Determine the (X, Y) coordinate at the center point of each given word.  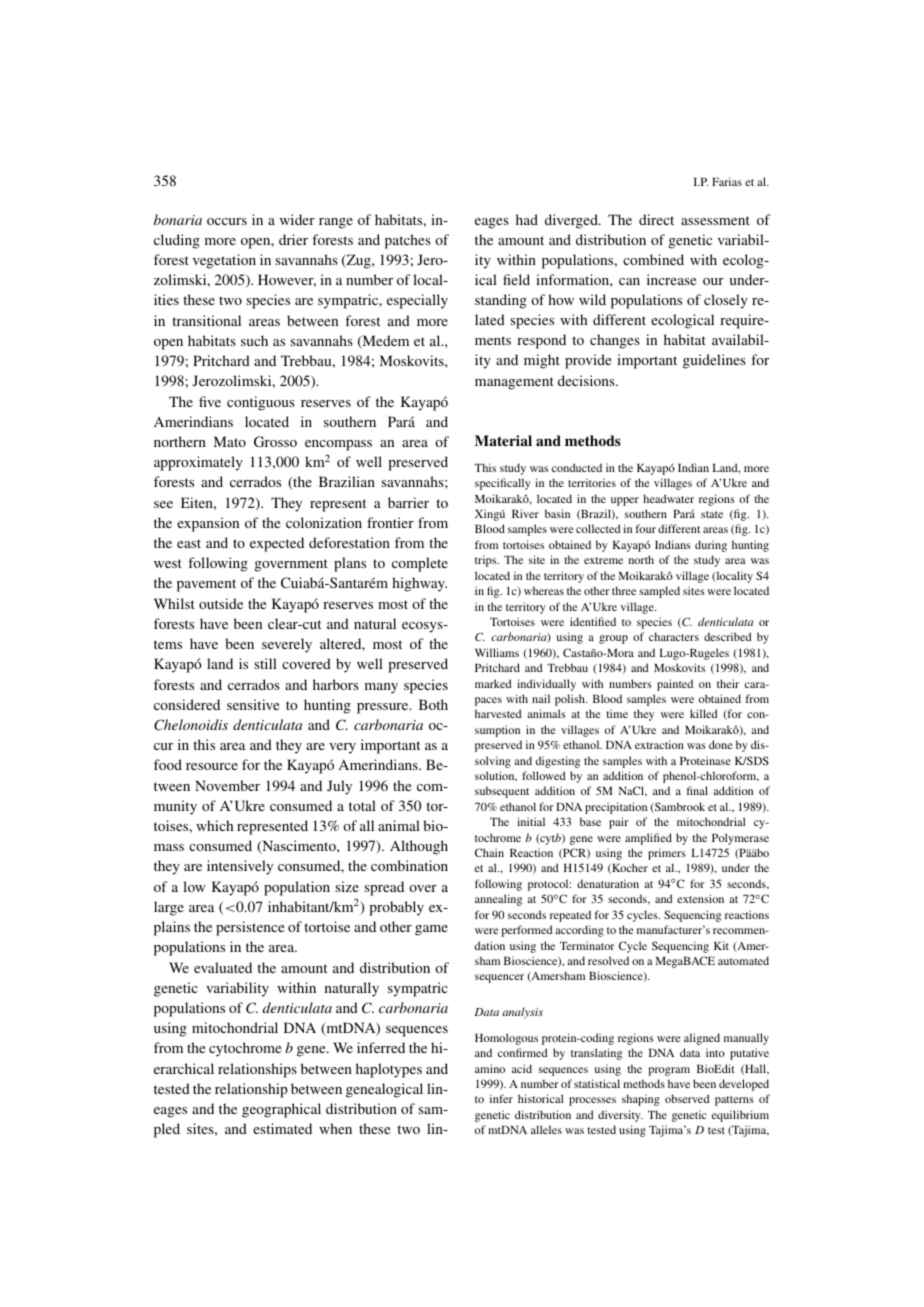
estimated (282, 1128)
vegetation (224, 261)
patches (408, 241)
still (266, 663)
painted (675, 685)
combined (653, 259)
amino (490, 1068)
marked (493, 683)
